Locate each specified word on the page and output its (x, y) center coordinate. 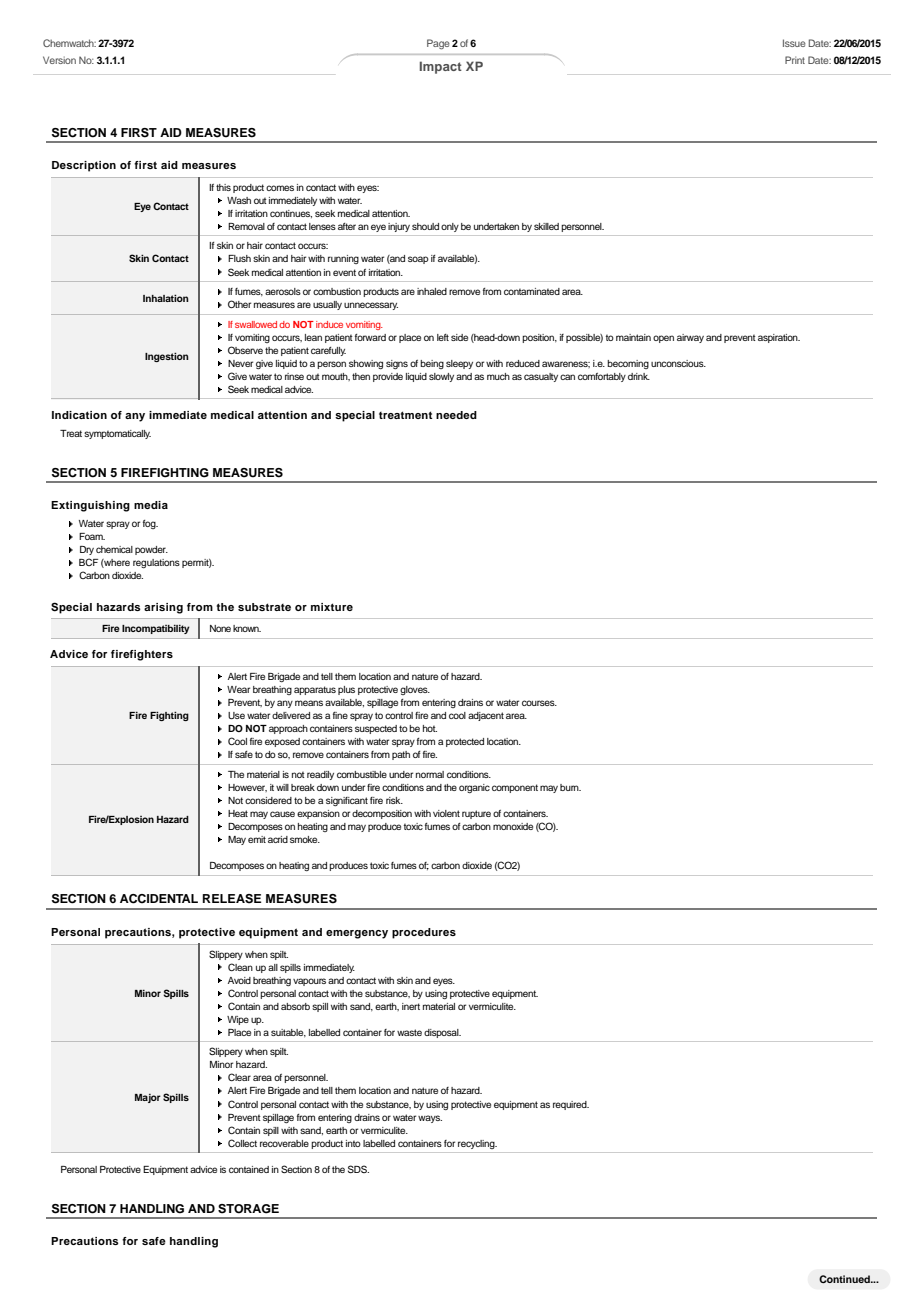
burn (570, 787)
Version (59, 60)
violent (446, 813)
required (571, 1105)
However (247, 788)
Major (148, 1098)
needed (456, 415)
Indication (79, 415)
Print (795, 60)
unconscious (678, 363)
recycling (477, 1144)
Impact (441, 67)
